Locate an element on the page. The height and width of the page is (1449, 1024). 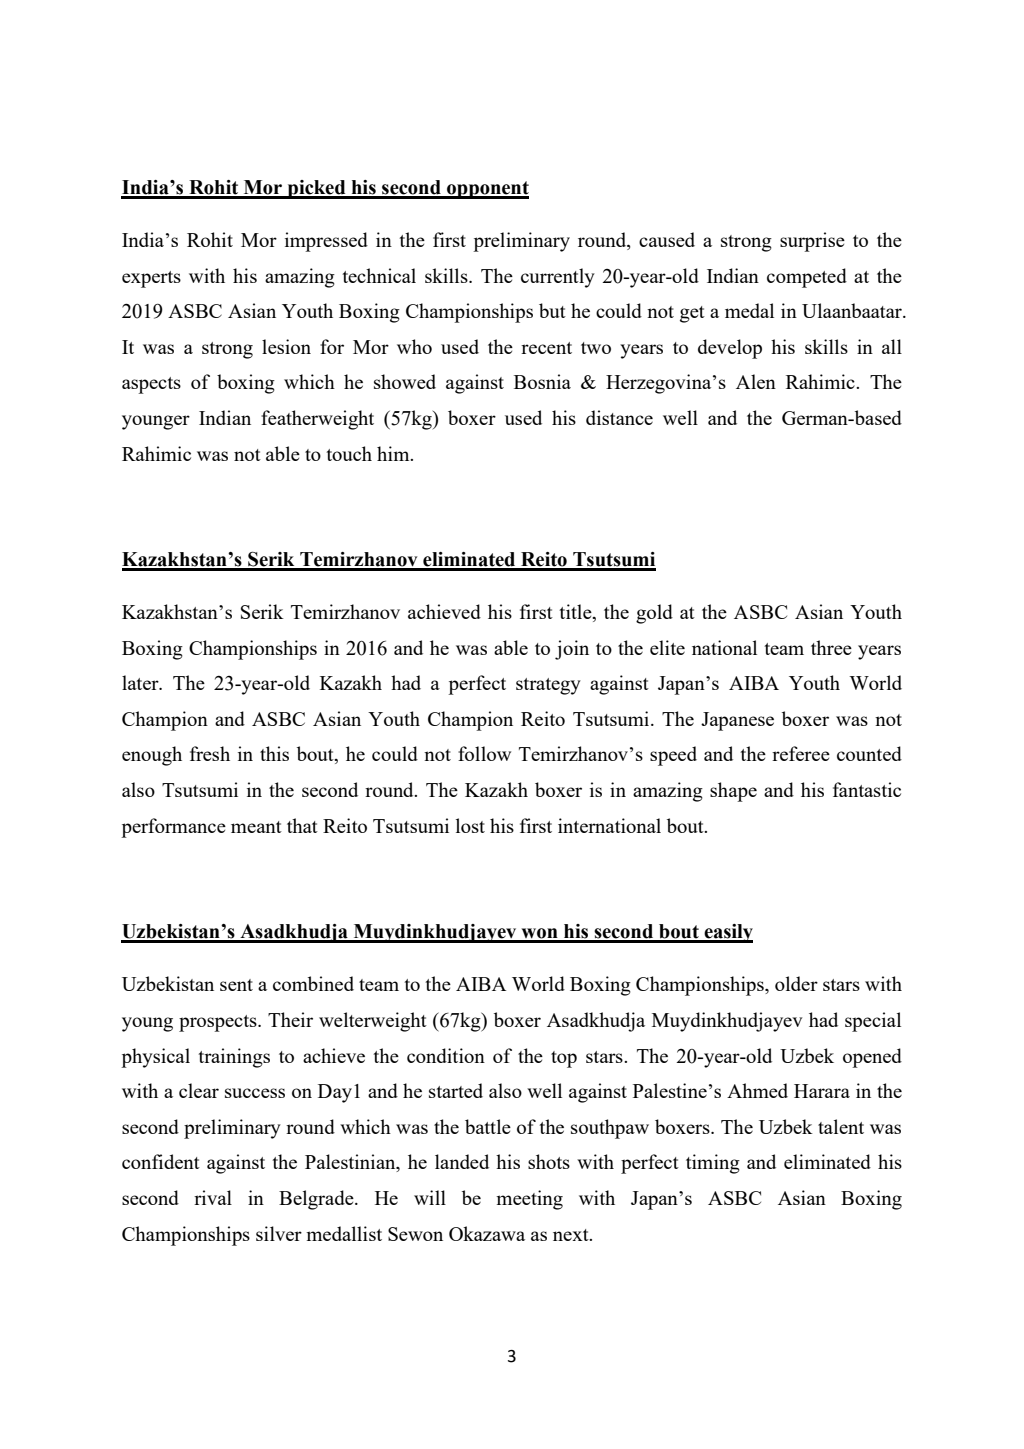
condition is located at coordinates (446, 1055).
